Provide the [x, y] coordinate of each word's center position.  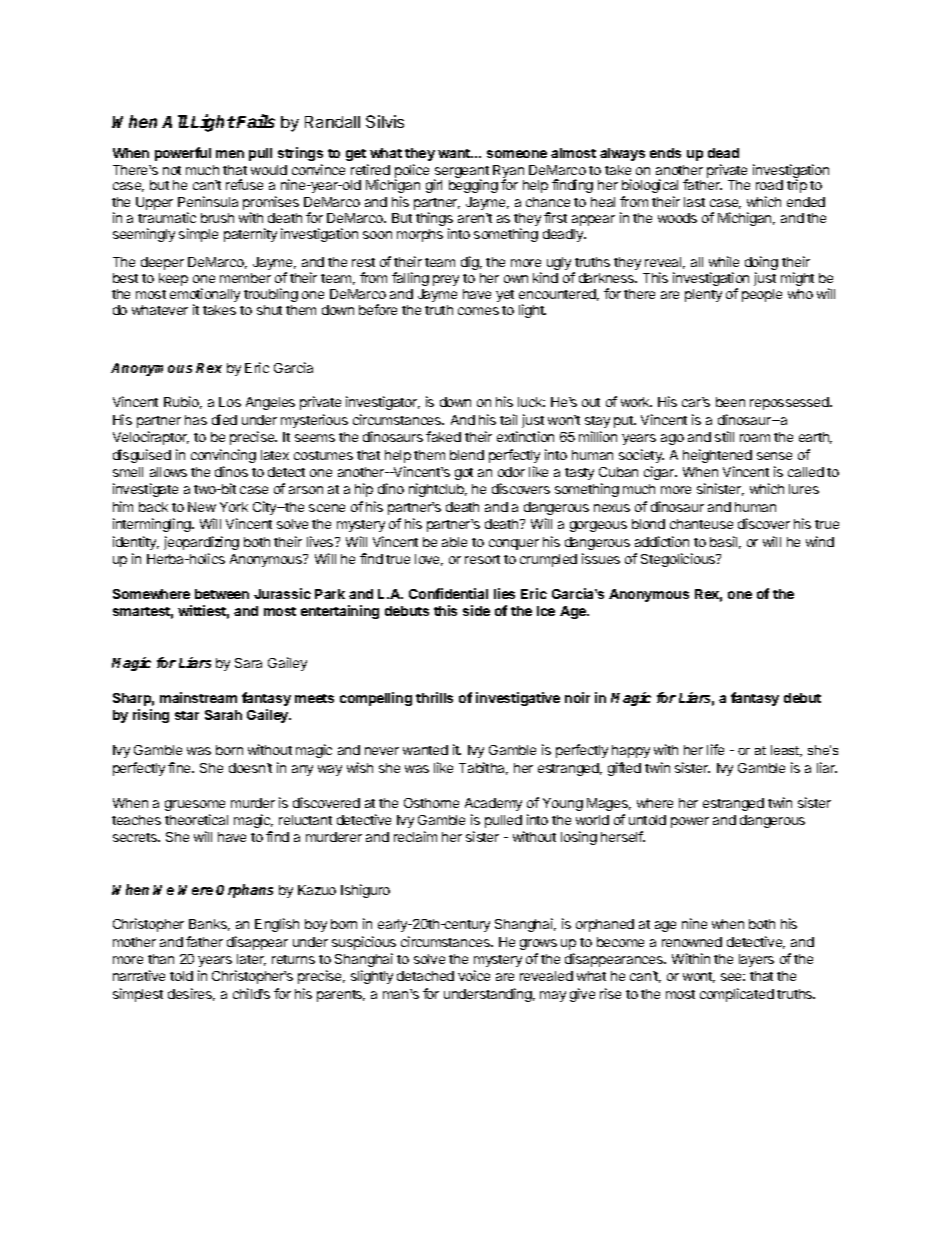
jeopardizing [201, 543]
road [769, 185]
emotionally [205, 296]
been [730, 402]
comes [478, 311]
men [230, 154]
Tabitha [483, 768]
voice [474, 975]
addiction [662, 541]
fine [181, 767]
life [715, 749]
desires [191, 994]
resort [482, 559]
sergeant [461, 173]
